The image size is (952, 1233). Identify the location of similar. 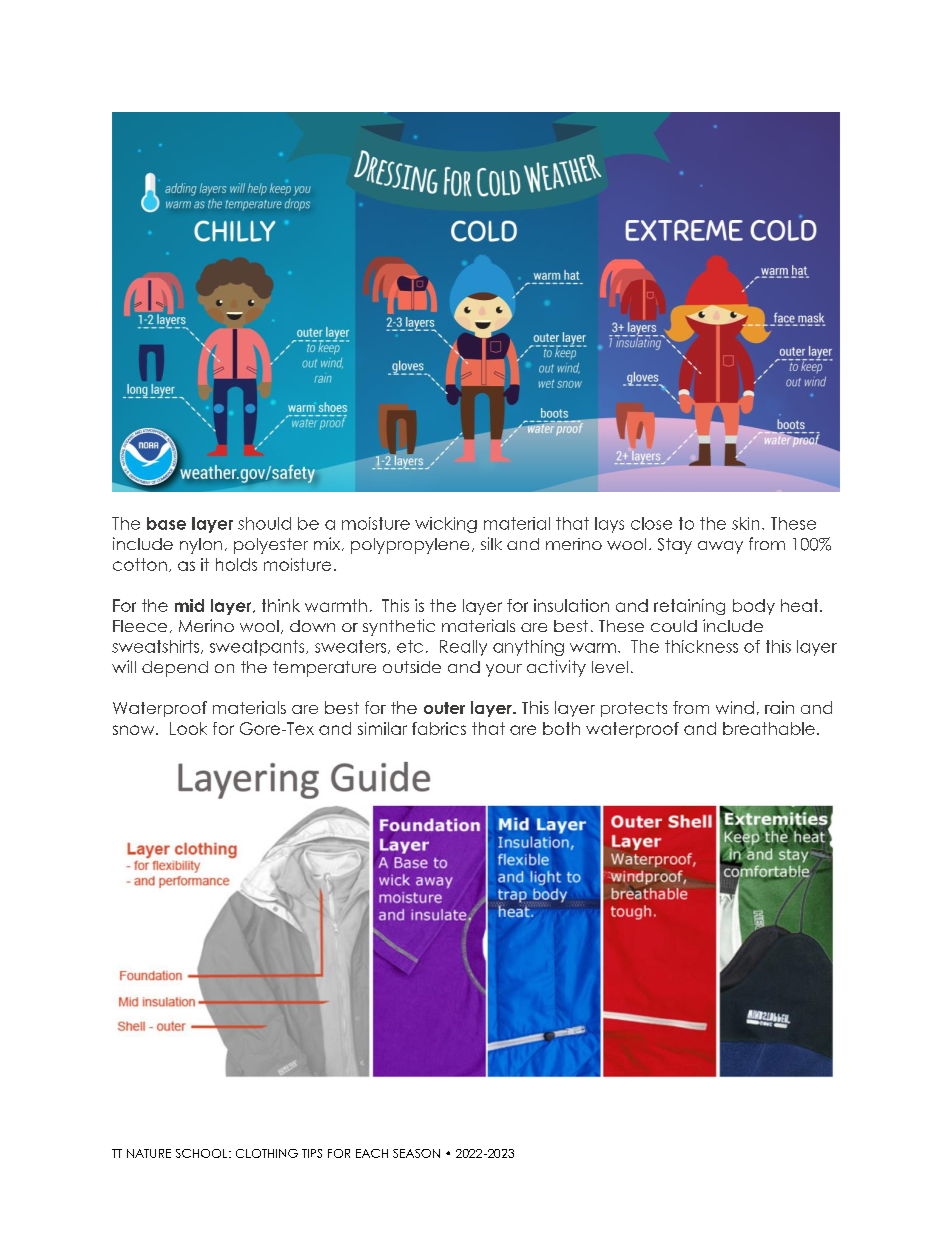
(382, 728).
